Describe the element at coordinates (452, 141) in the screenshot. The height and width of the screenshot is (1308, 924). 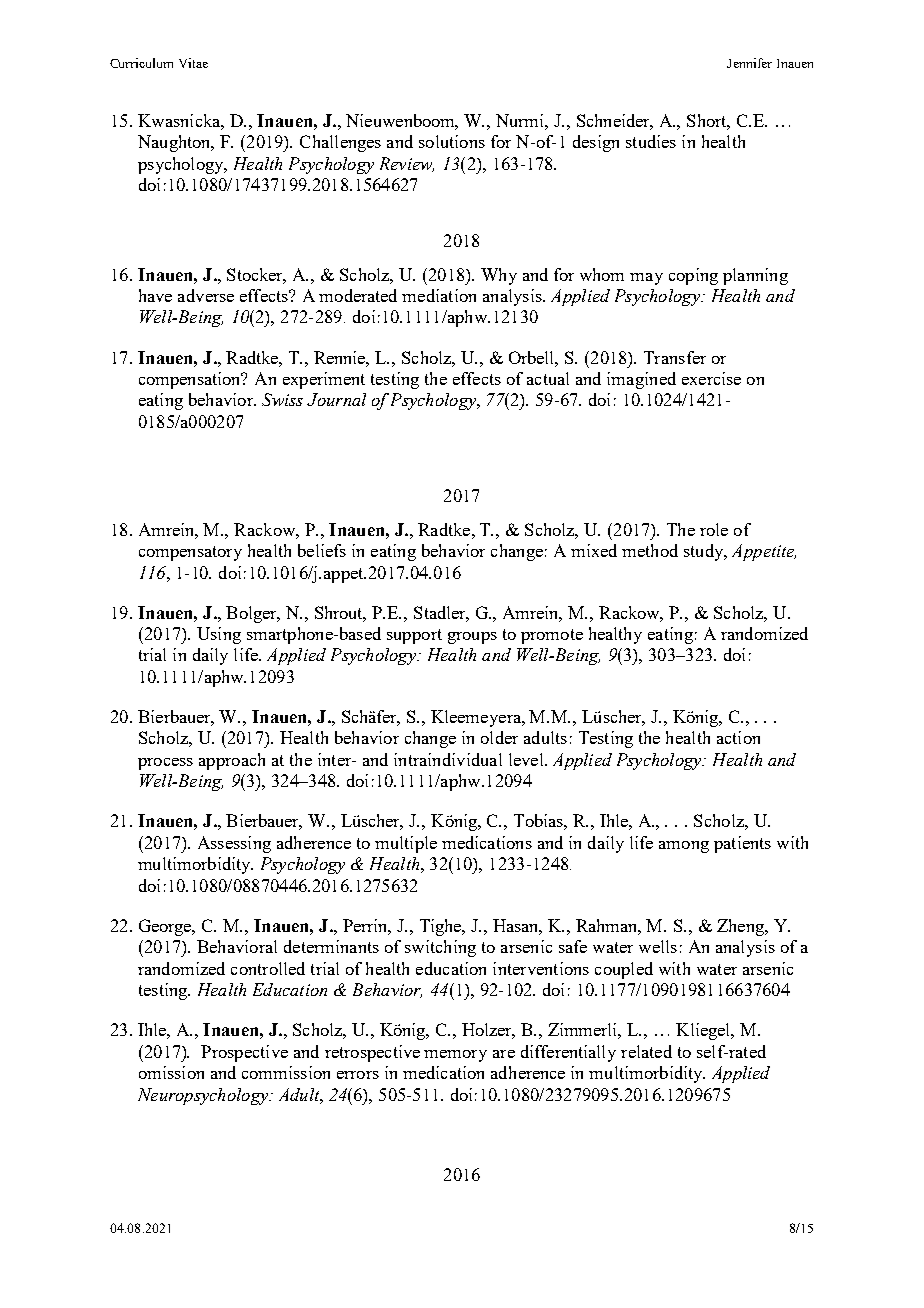
I see `solutions` at that location.
